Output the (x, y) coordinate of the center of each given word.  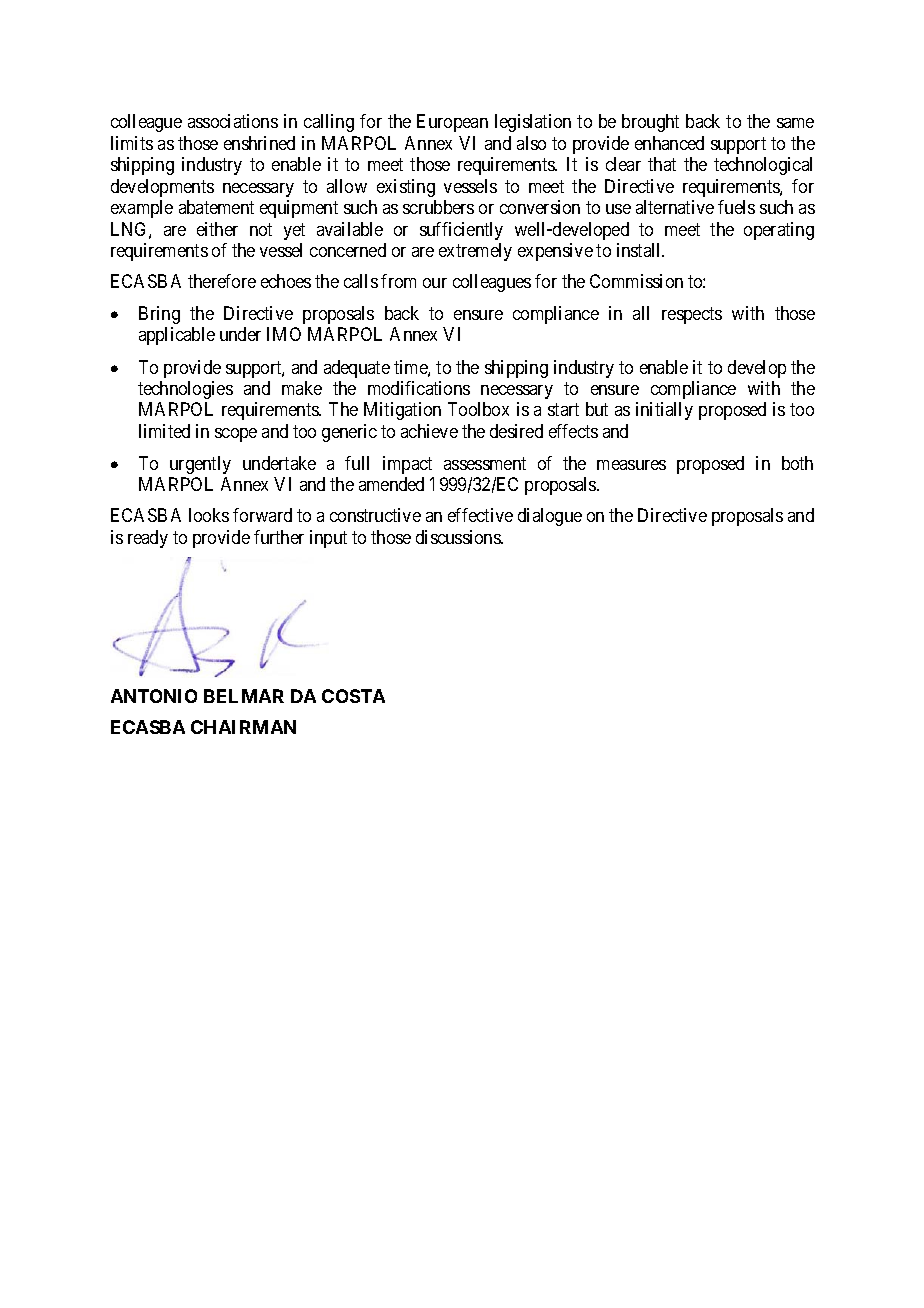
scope (236, 435)
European (452, 123)
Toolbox (478, 409)
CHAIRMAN (243, 727)
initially (664, 411)
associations (233, 121)
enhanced (669, 143)
